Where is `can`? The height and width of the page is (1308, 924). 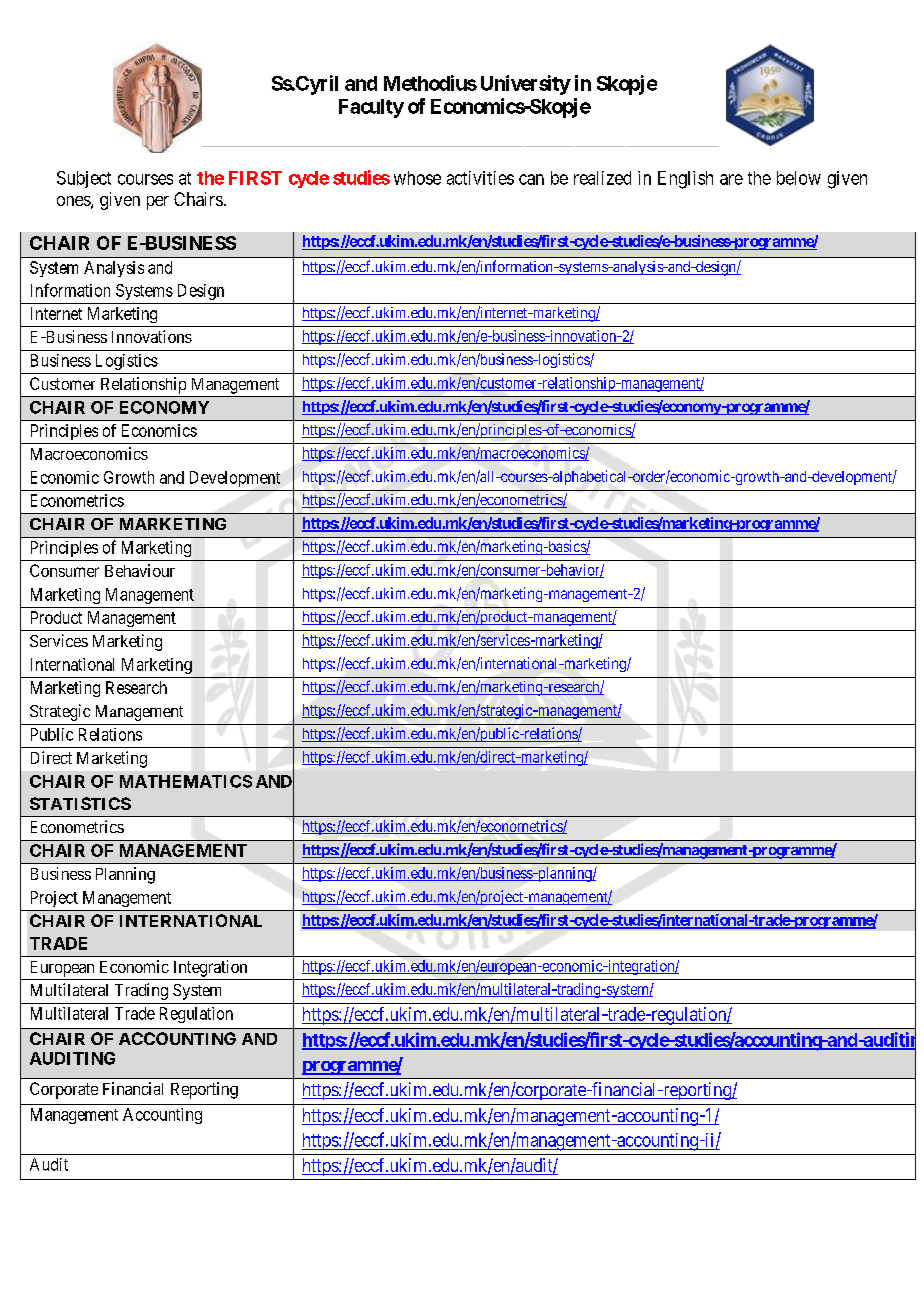
can is located at coordinates (531, 179).
